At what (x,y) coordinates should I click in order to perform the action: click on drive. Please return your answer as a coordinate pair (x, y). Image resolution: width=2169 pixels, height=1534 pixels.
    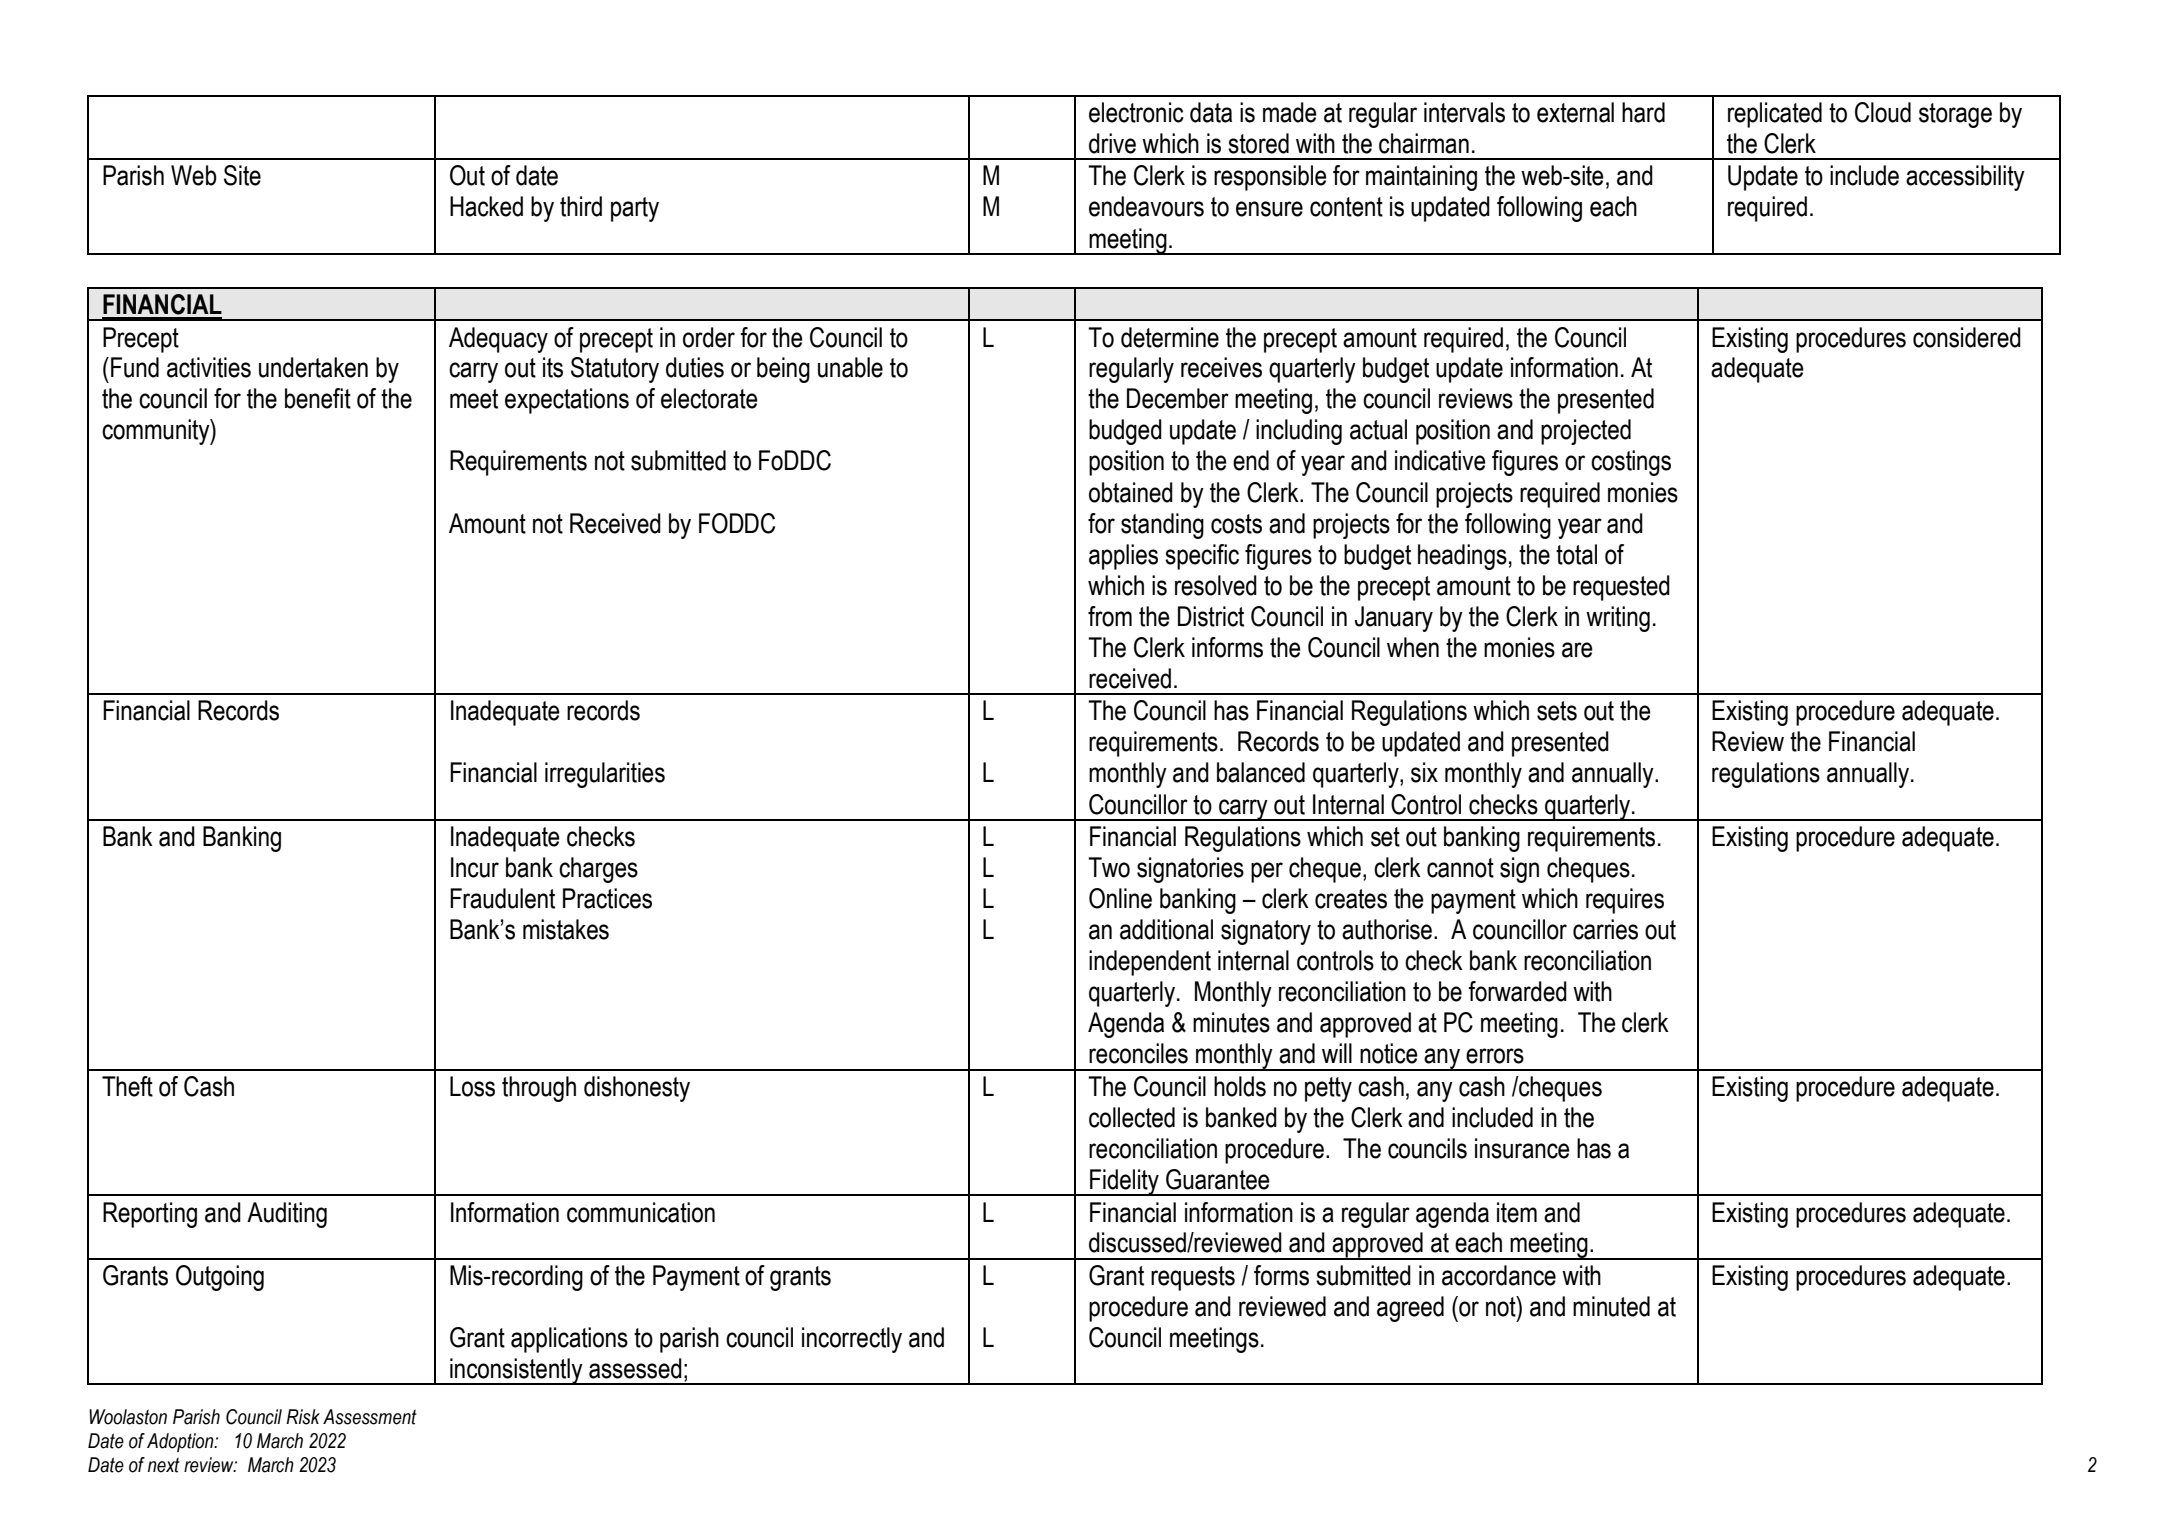
    Looking at the image, I should click on (1112, 143).
